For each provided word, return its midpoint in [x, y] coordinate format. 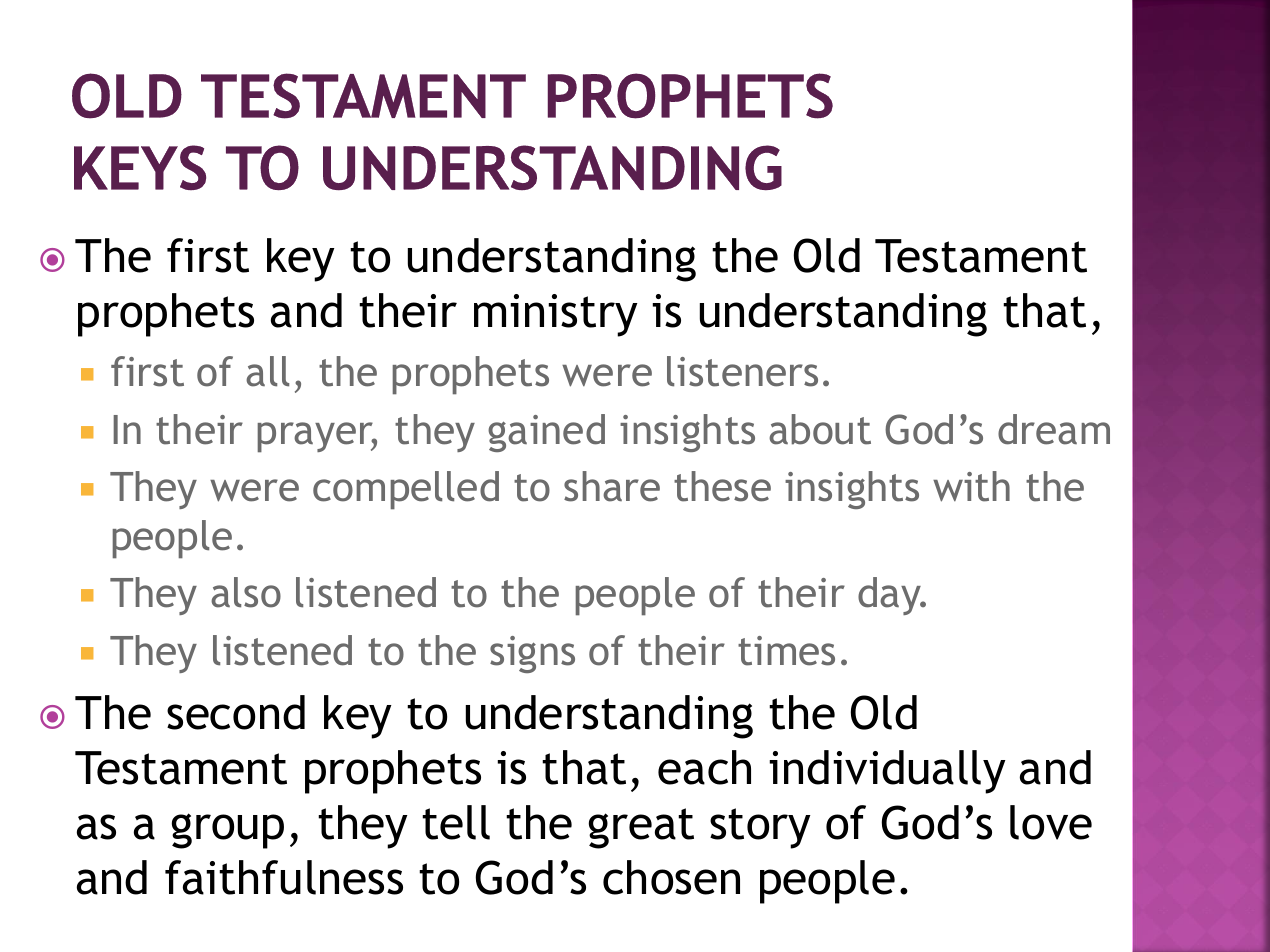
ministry [556, 315]
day [890, 596]
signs [532, 654]
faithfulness [284, 877]
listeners [742, 371]
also [246, 592]
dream [1054, 429]
